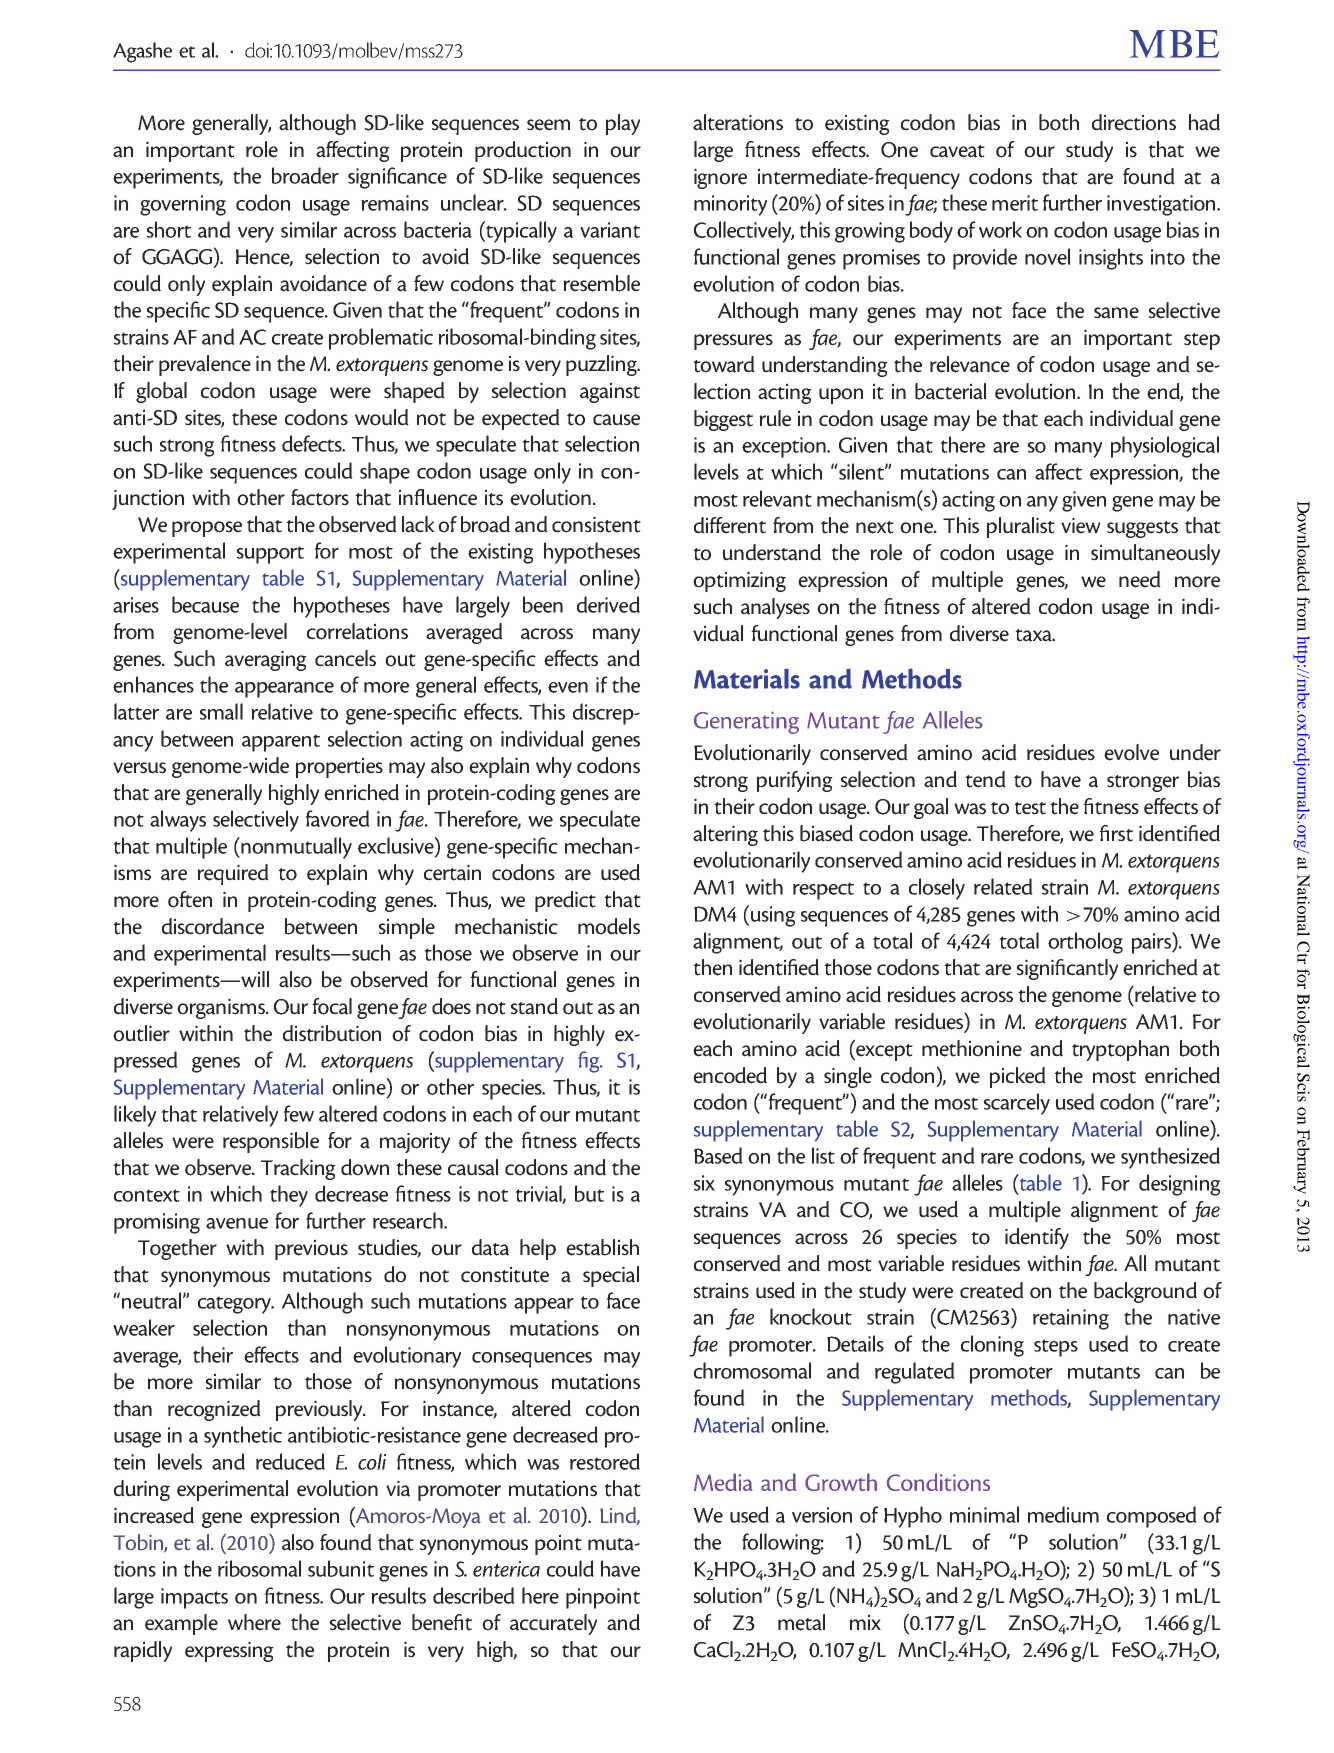  I want to click on derived, so click(608, 604).
